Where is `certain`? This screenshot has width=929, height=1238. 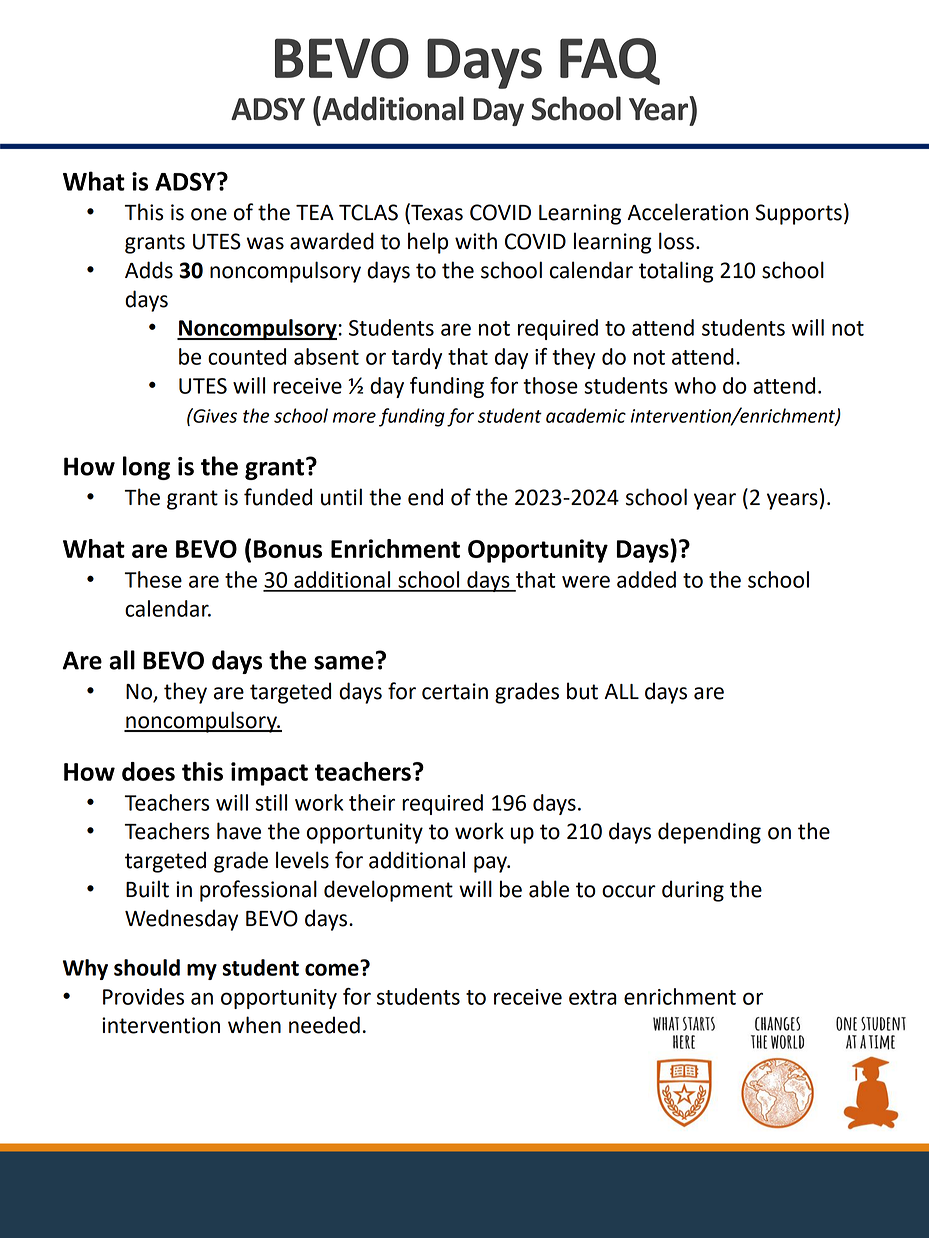
certain is located at coordinates (455, 691).
